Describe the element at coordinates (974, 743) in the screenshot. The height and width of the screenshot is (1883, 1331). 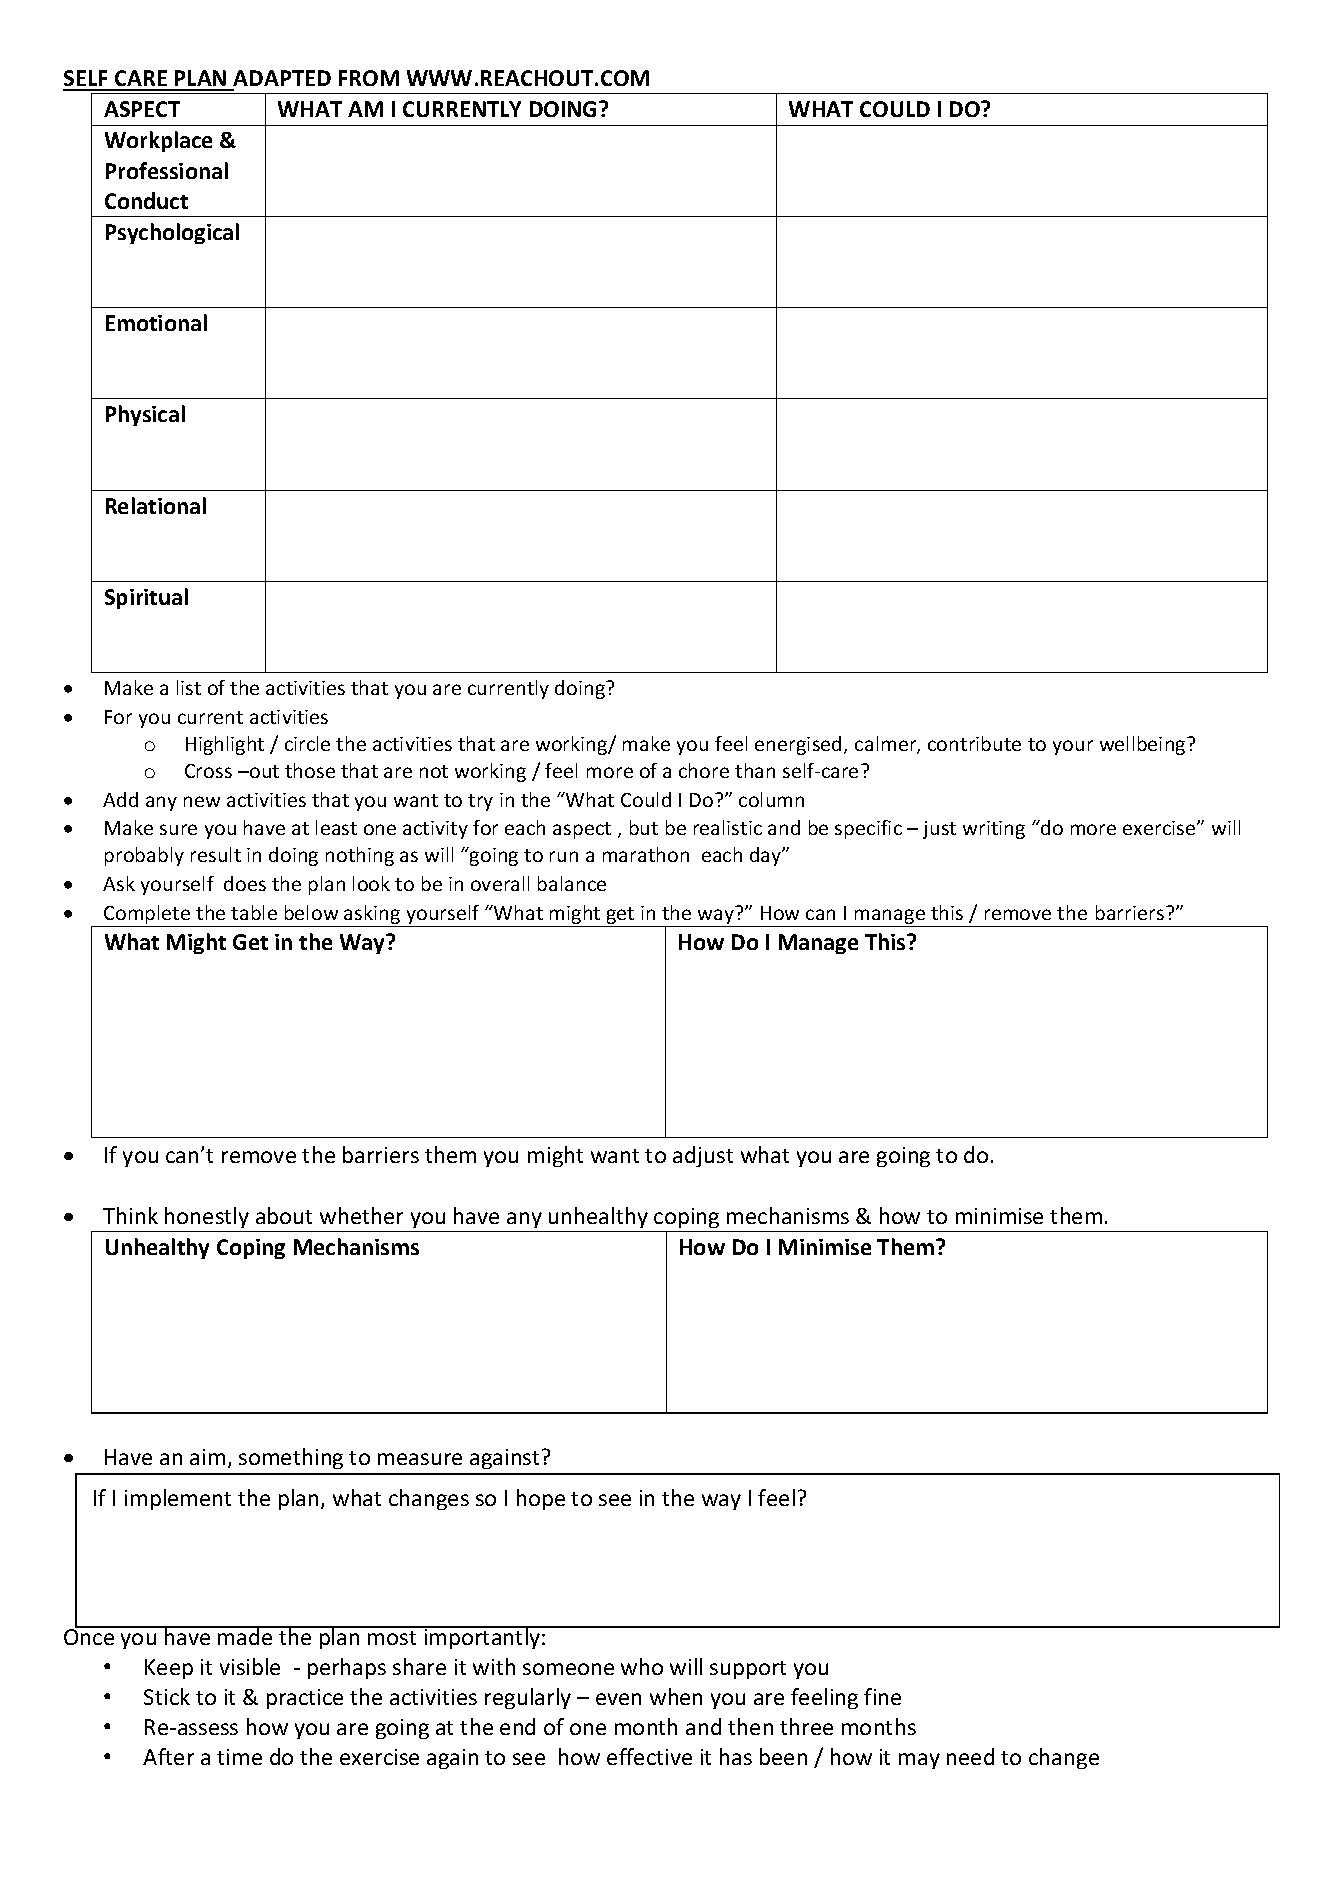
I see `contribute` at that location.
